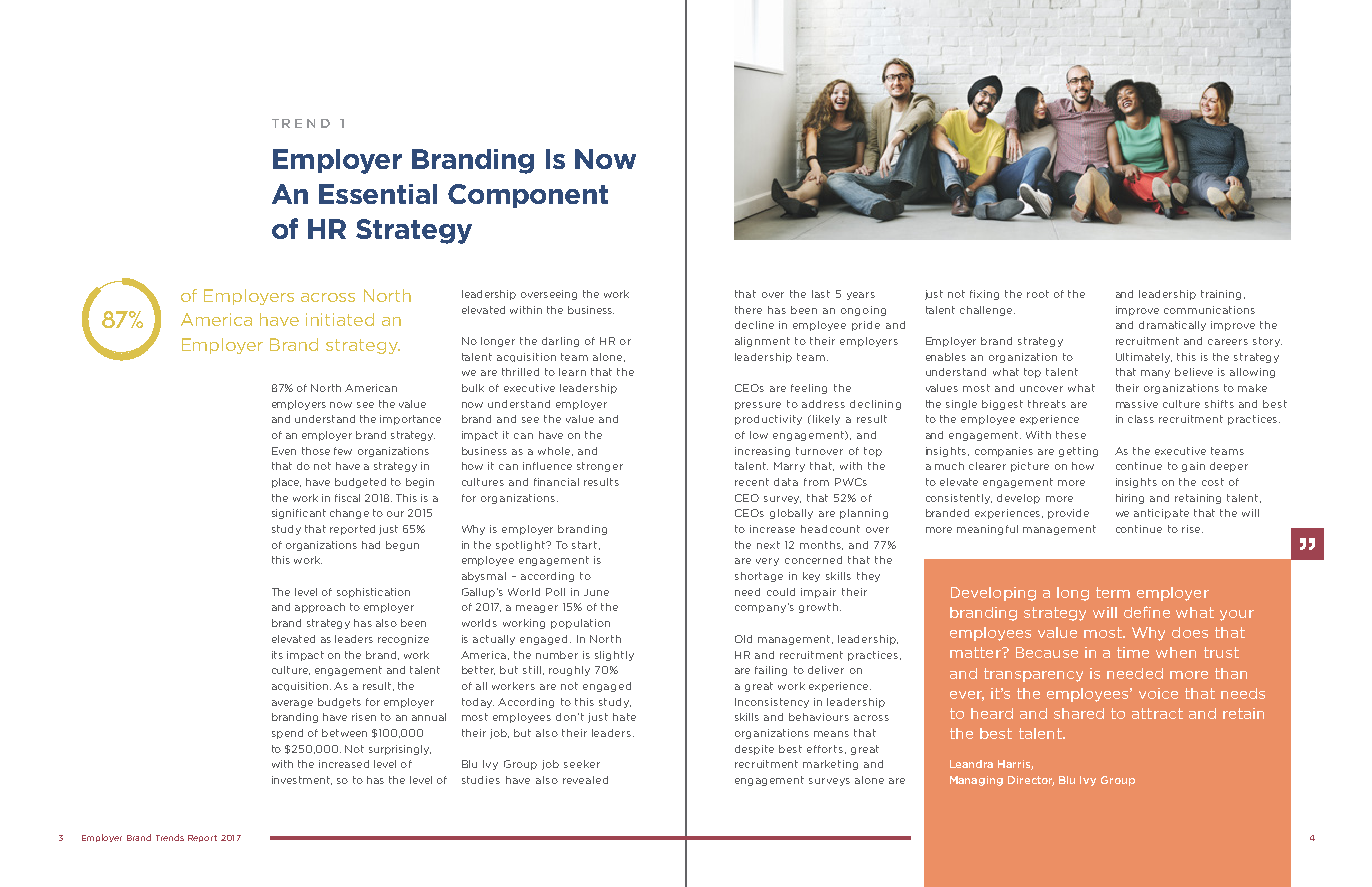 The image size is (1372, 887). What do you see at coordinates (754, 750) in the screenshot?
I see `despite` at bounding box center [754, 750].
